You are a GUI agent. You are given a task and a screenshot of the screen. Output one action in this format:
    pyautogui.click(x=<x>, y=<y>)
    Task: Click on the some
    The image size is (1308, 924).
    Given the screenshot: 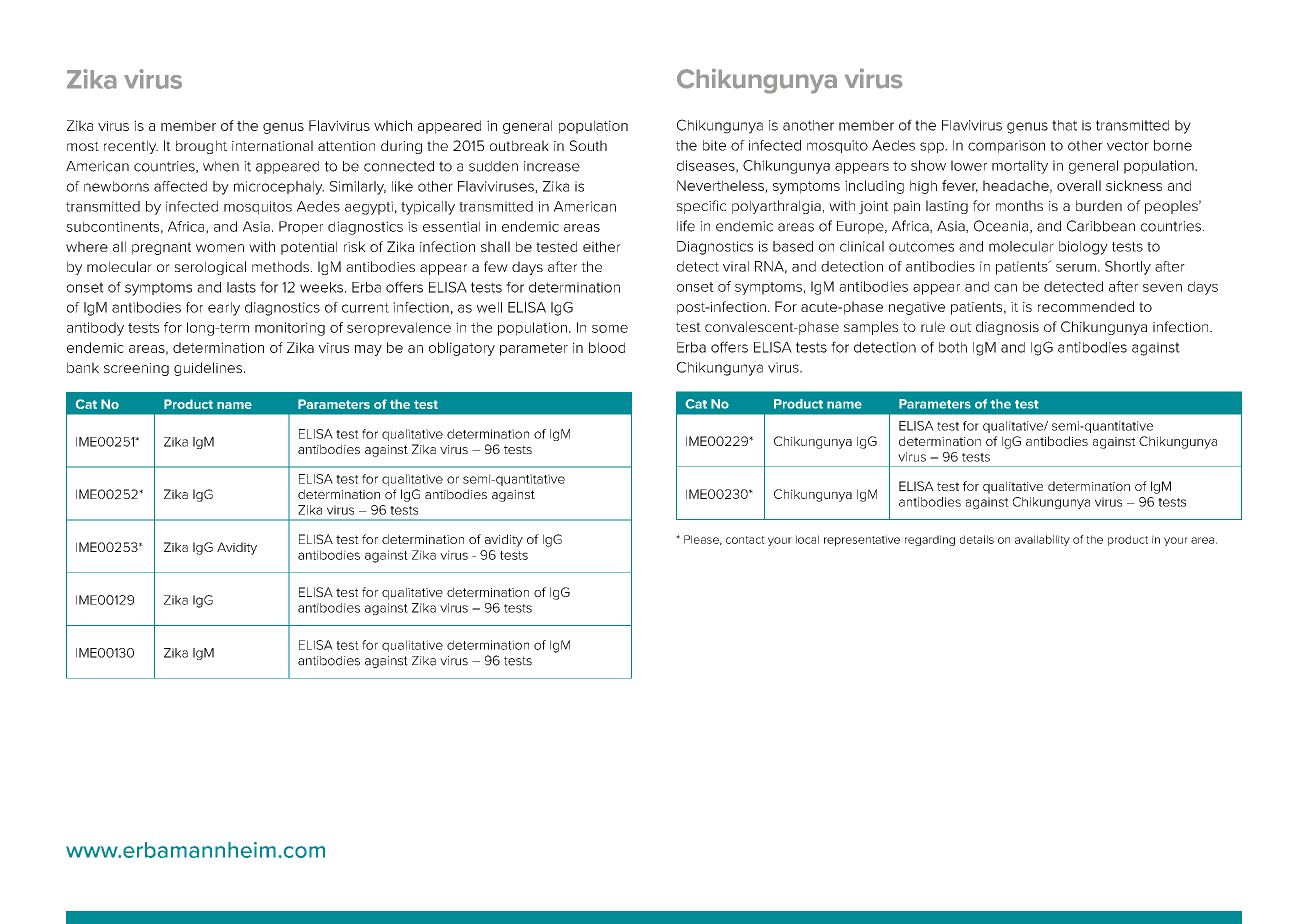 What is the action you would take?
    pyautogui.click(x=610, y=329)
